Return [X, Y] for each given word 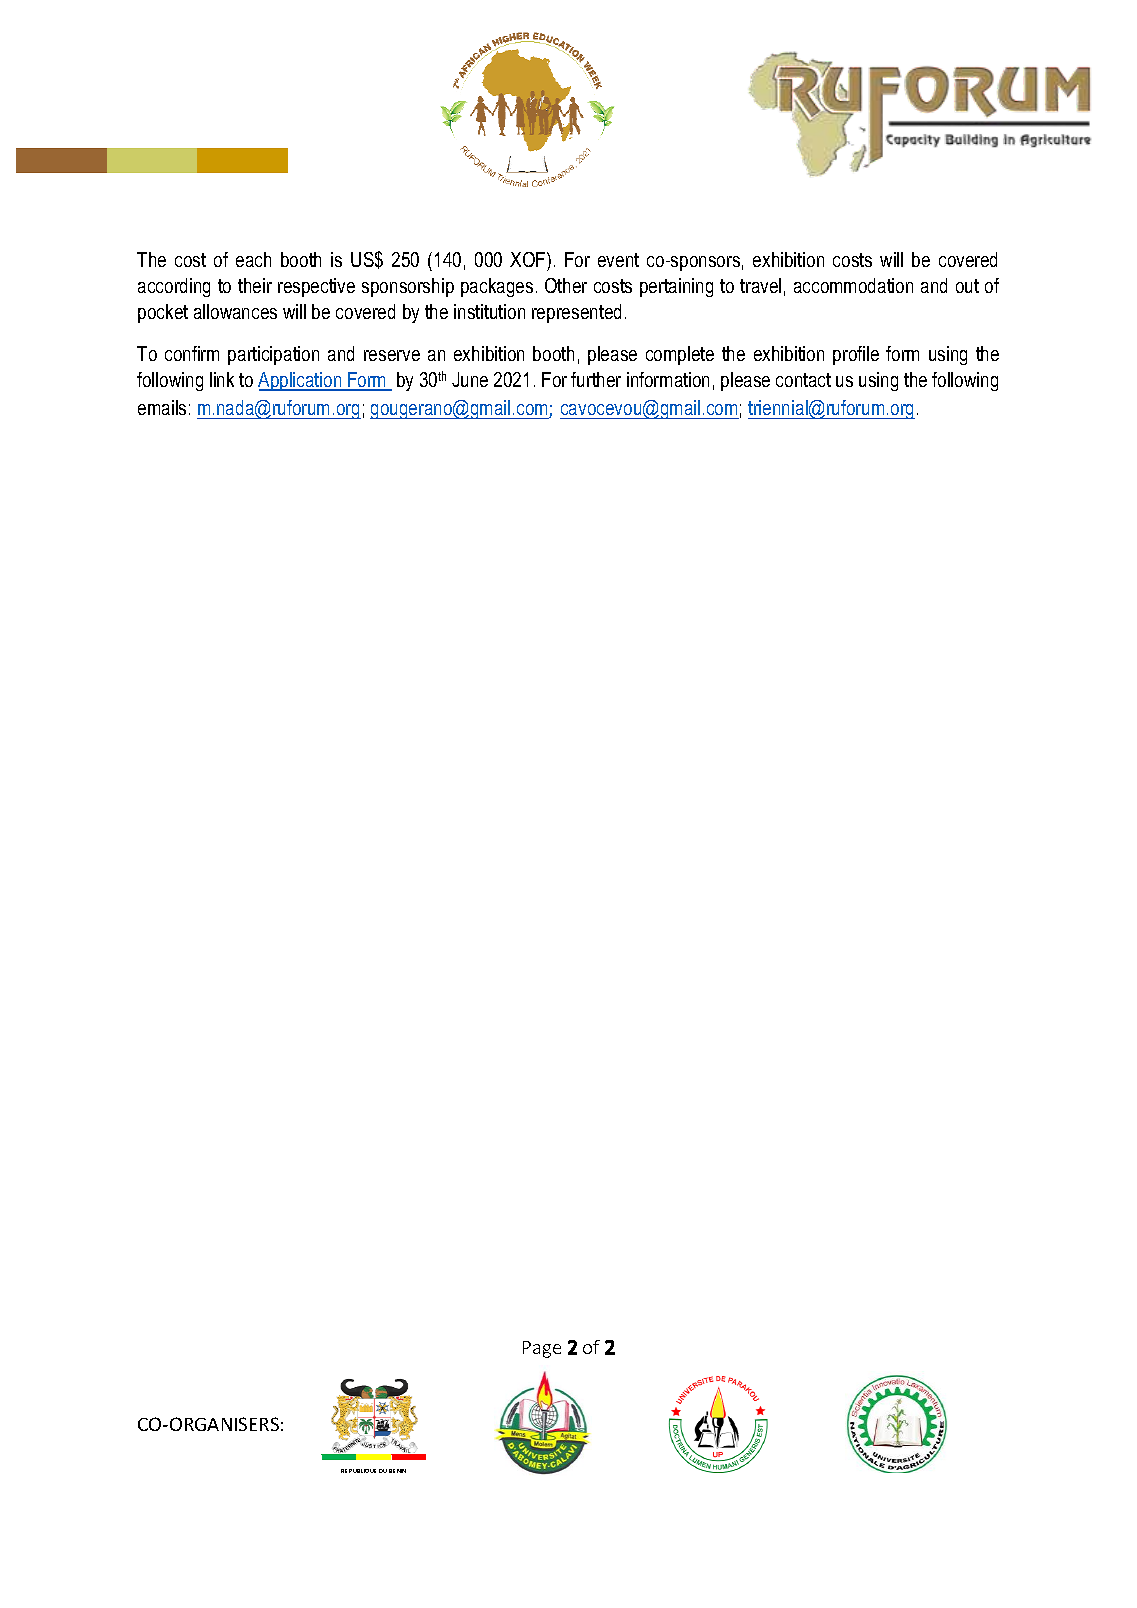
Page [542, 1349]
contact [803, 380]
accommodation [853, 285]
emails [162, 407]
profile [856, 355]
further [596, 379]
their [255, 285]
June [470, 379]
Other [566, 285]
